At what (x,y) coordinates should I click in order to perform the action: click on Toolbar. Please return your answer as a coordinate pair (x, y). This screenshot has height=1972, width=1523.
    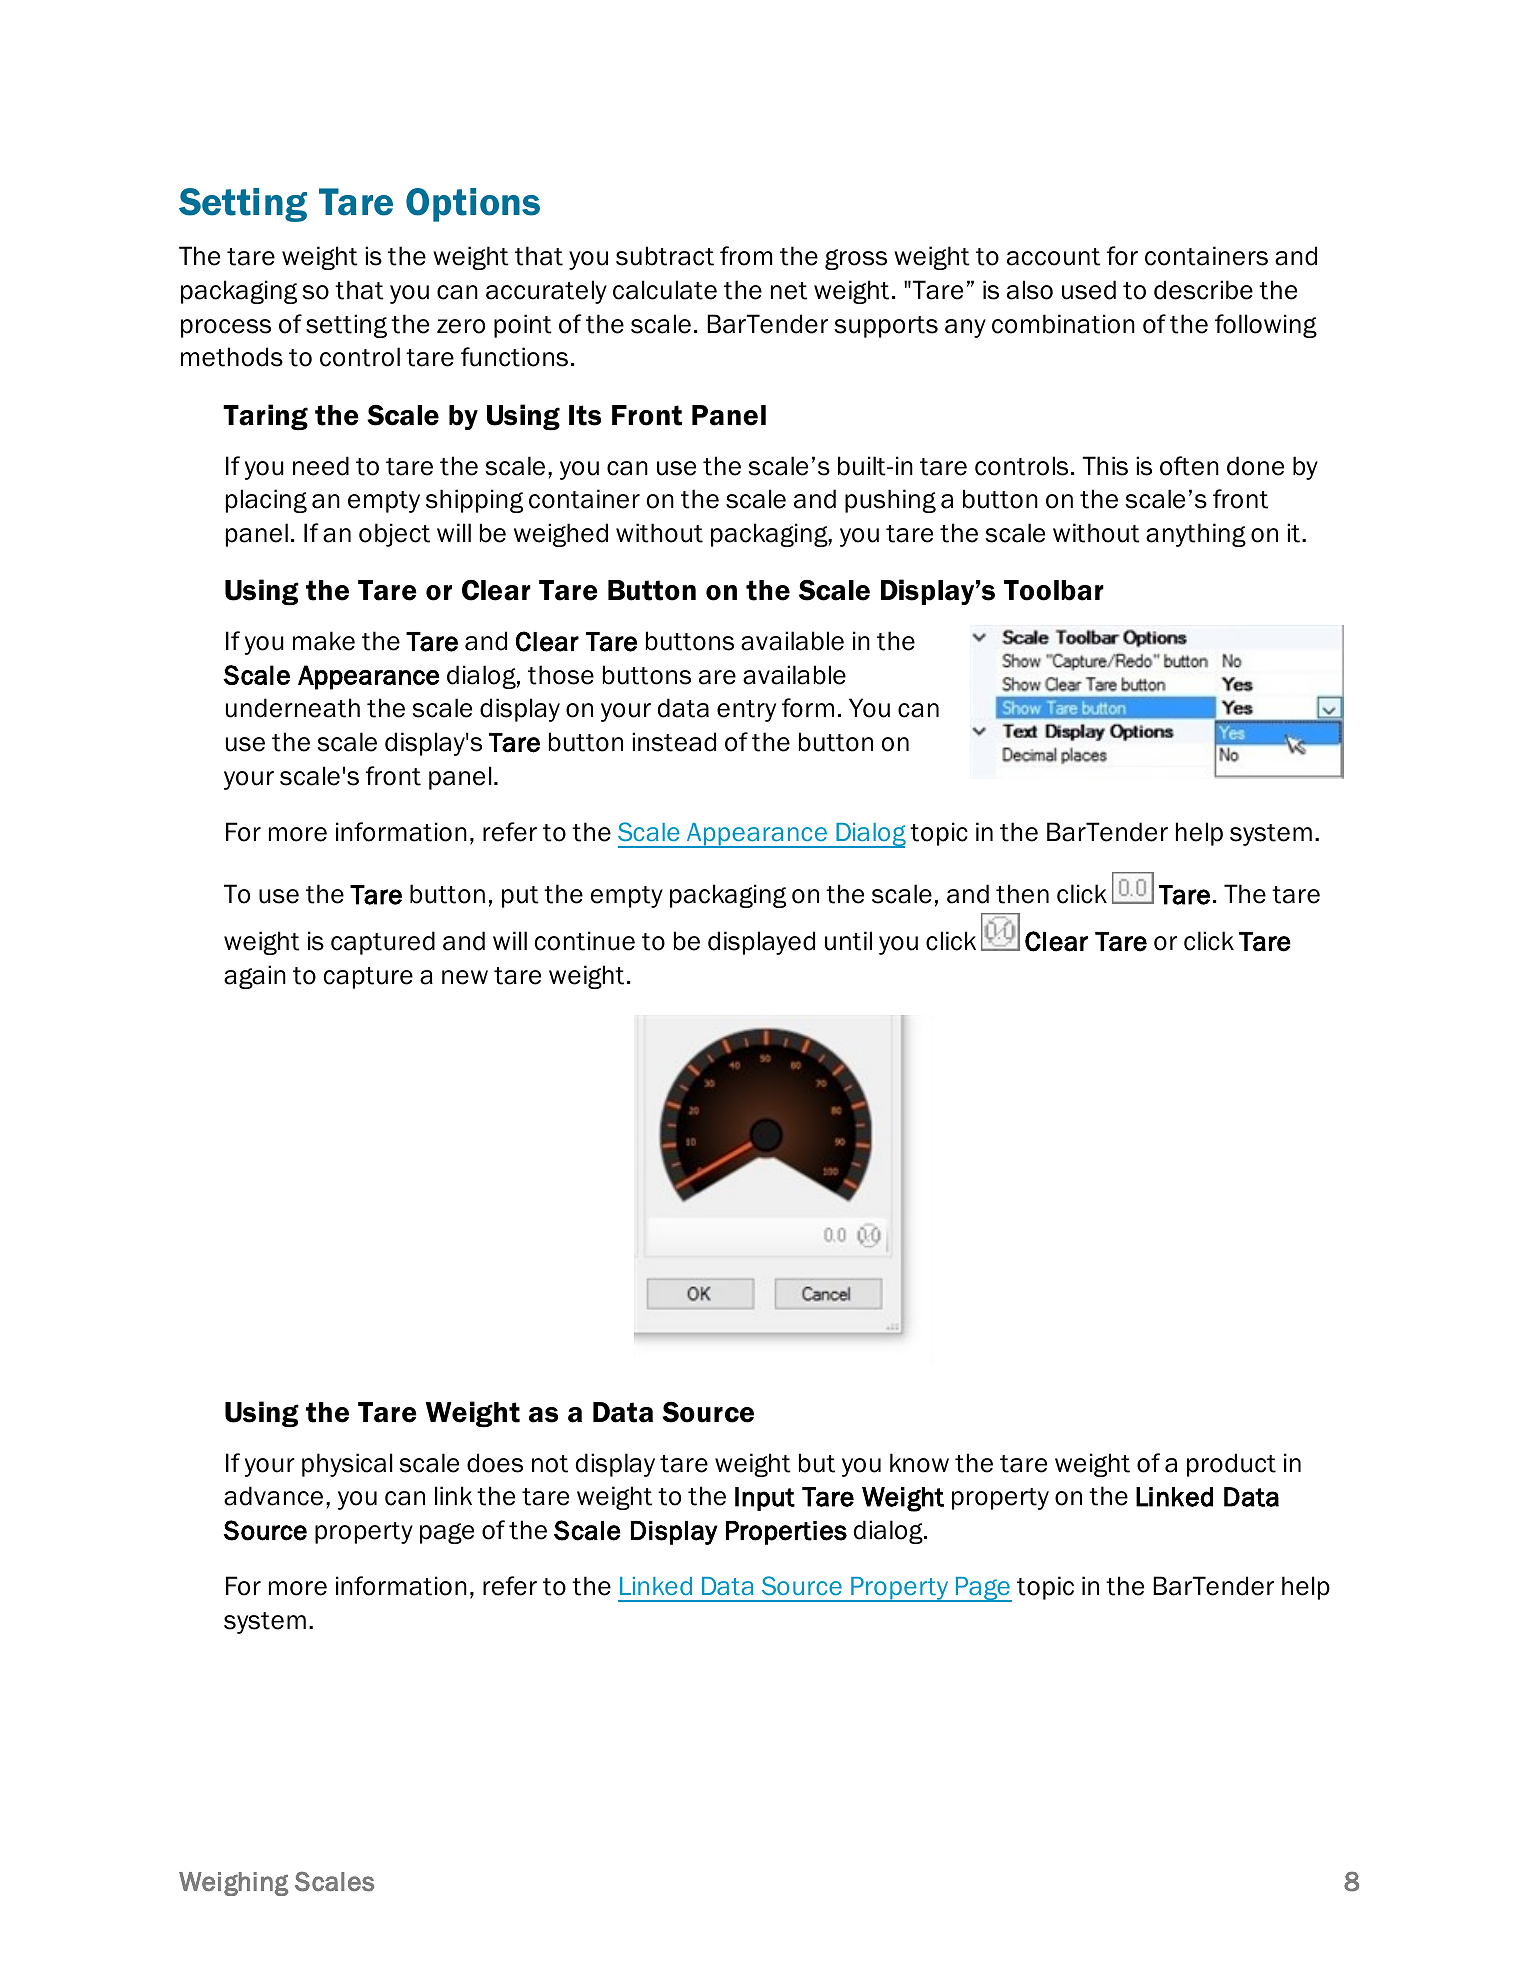
    Looking at the image, I should click on (1054, 590).
